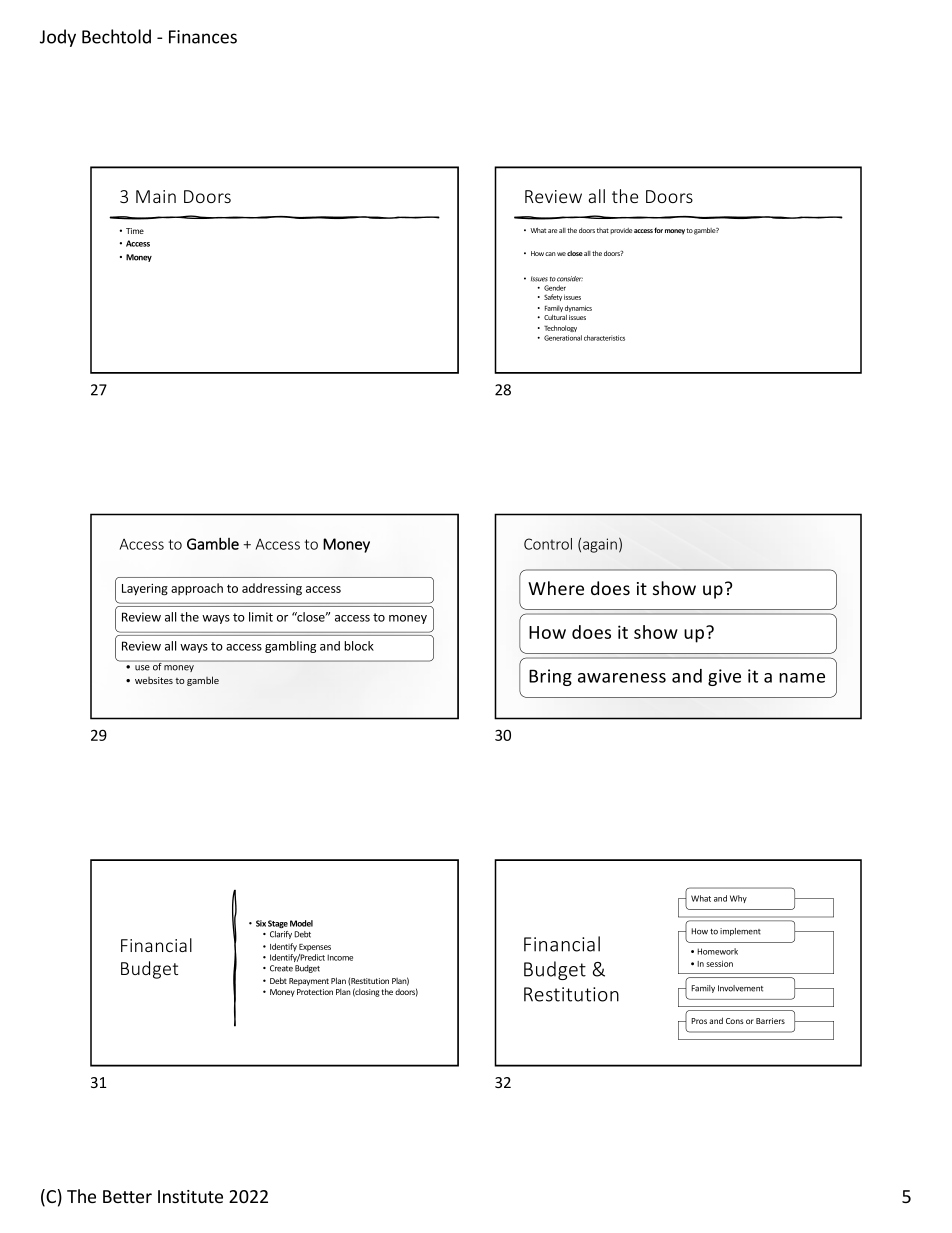 This screenshot has width=952, height=1233. What do you see at coordinates (724, 677) in the screenshot?
I see `give` at bounding box center [724, 677].
